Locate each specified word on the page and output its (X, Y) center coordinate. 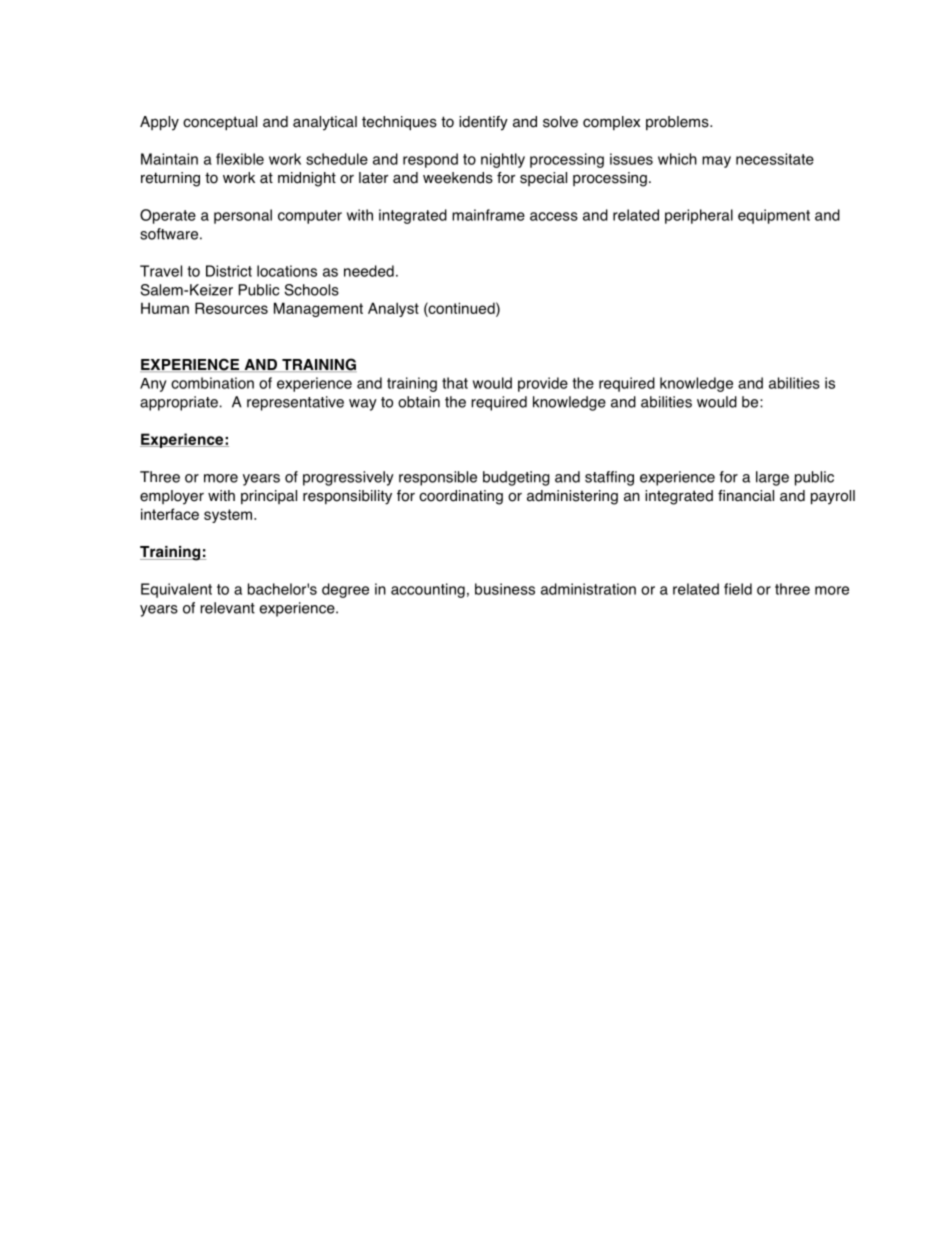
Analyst (393, 309)
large (772, 478)
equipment (774, 216)
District (229, 271)
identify (483, 123)
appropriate (179, 403)
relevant (227, 608)
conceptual (220, 123)
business (505, 589)
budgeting (516, 478)
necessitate (775, 159)
